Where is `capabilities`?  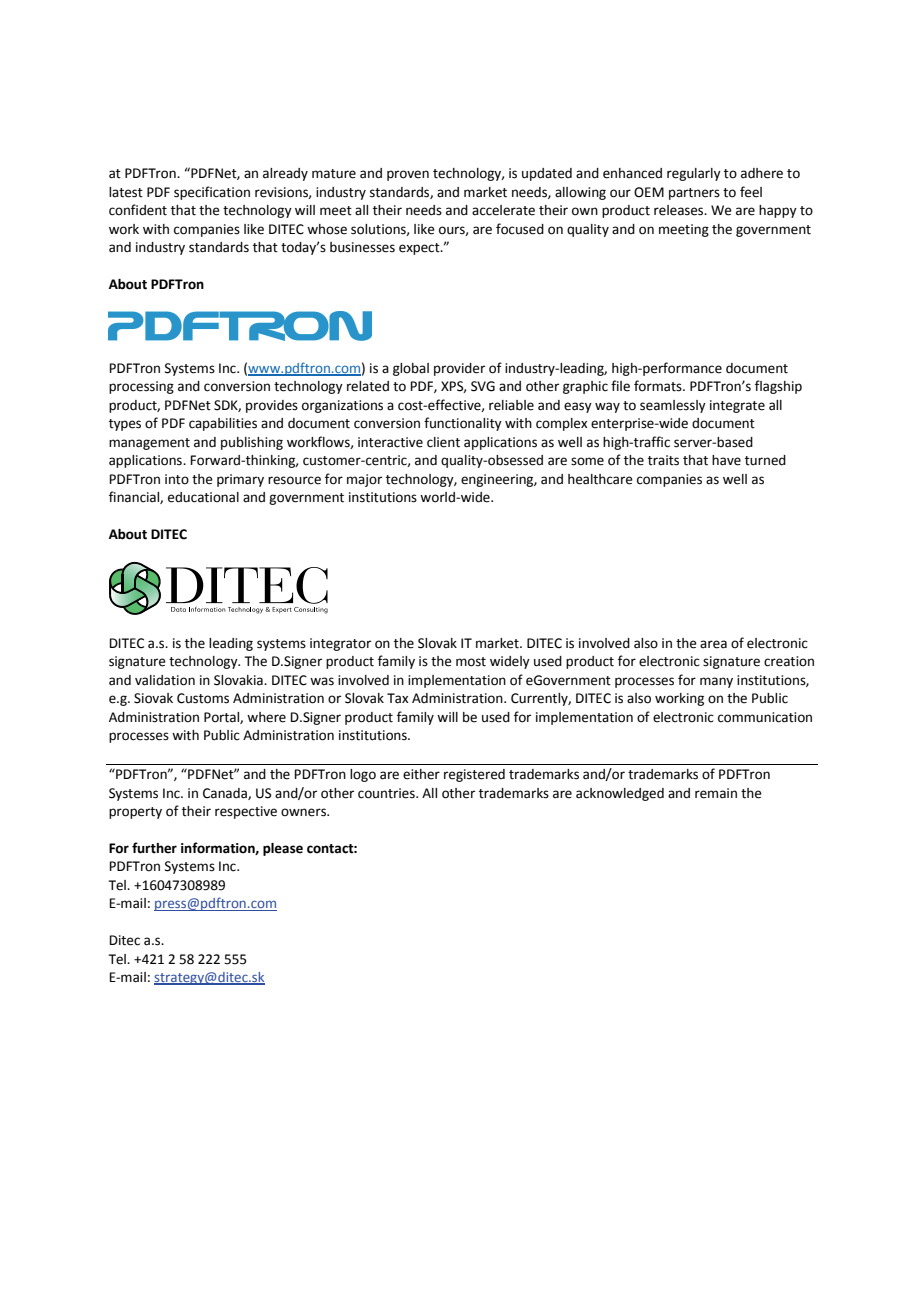
capabilities is located at coordinates (223, 424).
